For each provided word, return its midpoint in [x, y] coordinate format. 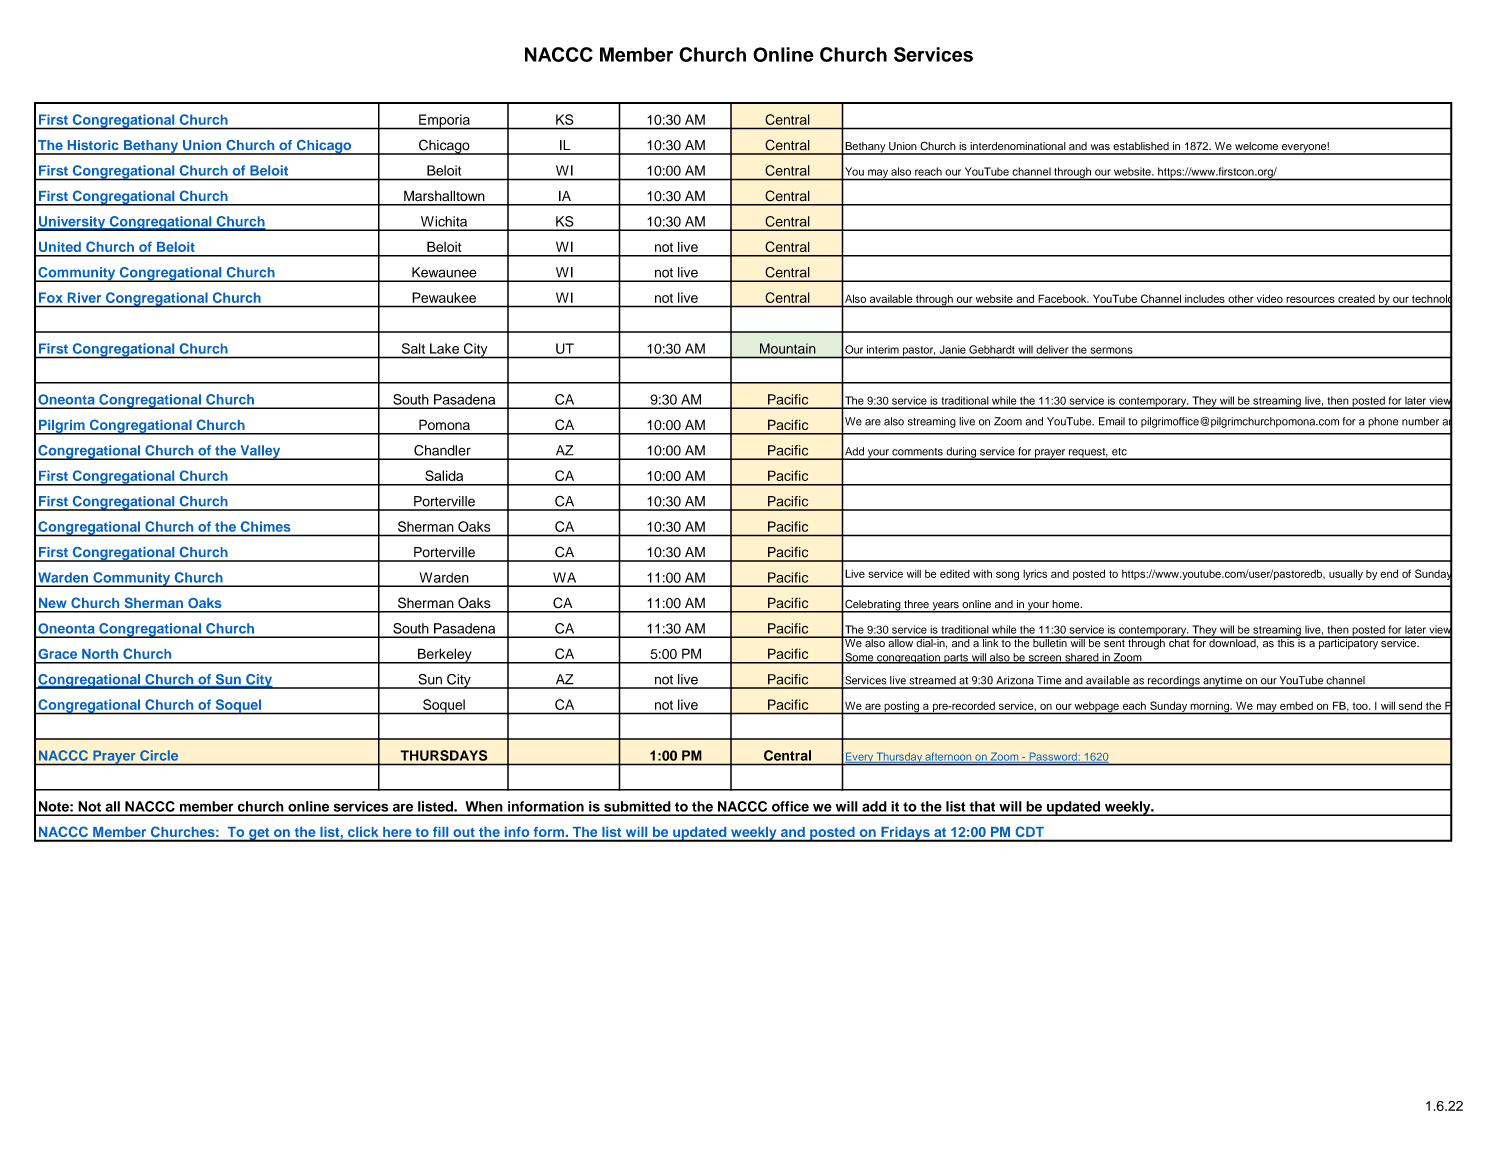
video [1270, 299]
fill [440, 832]
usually [1346, 574]
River [84, 298]
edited [955, 573]
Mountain [787, 348]
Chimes [265, 526]
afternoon [949, 758]
